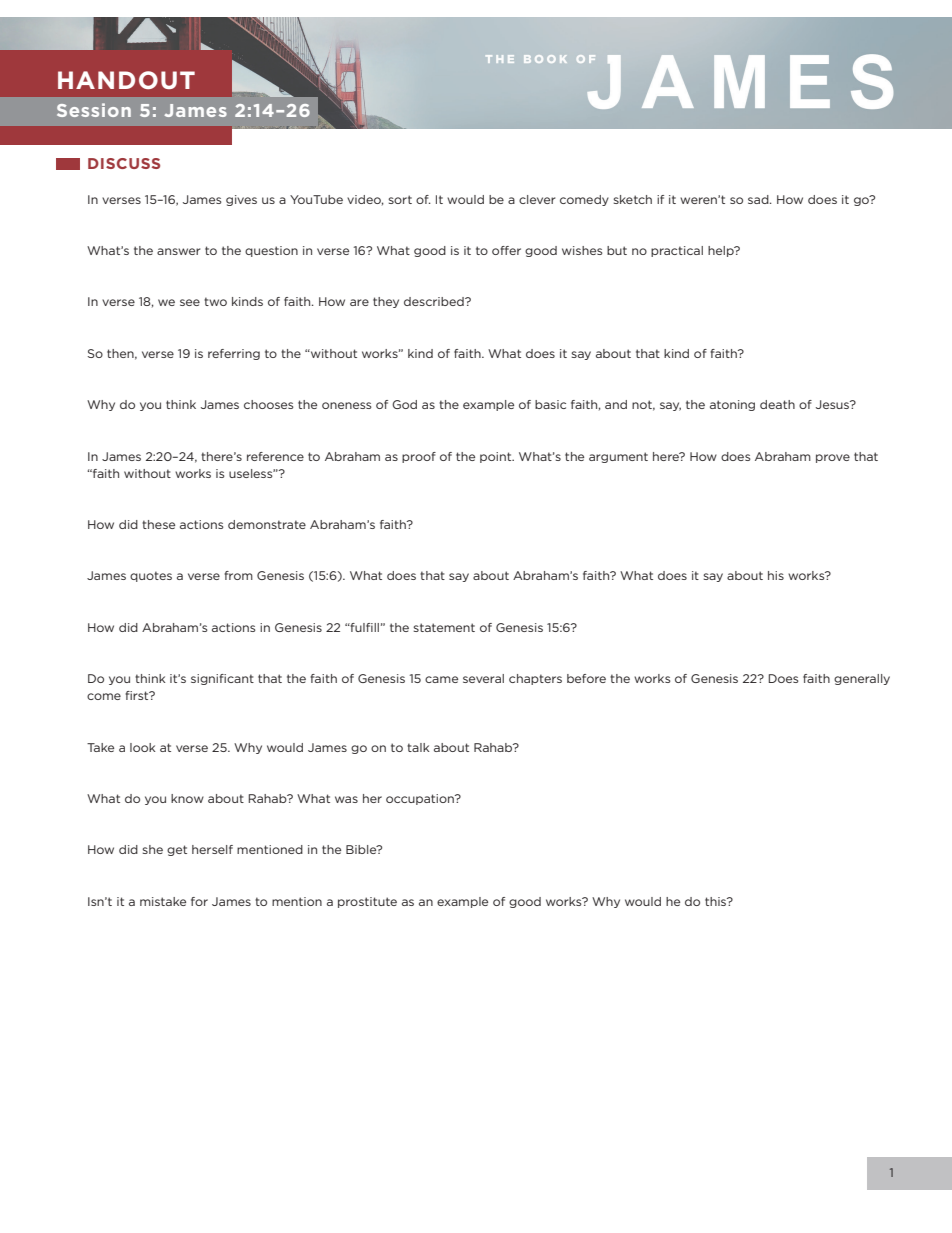 The width and height of the image is (952, 1233). Describe the element at coordinates (777, 404) in the image. I see `death` at that location.
